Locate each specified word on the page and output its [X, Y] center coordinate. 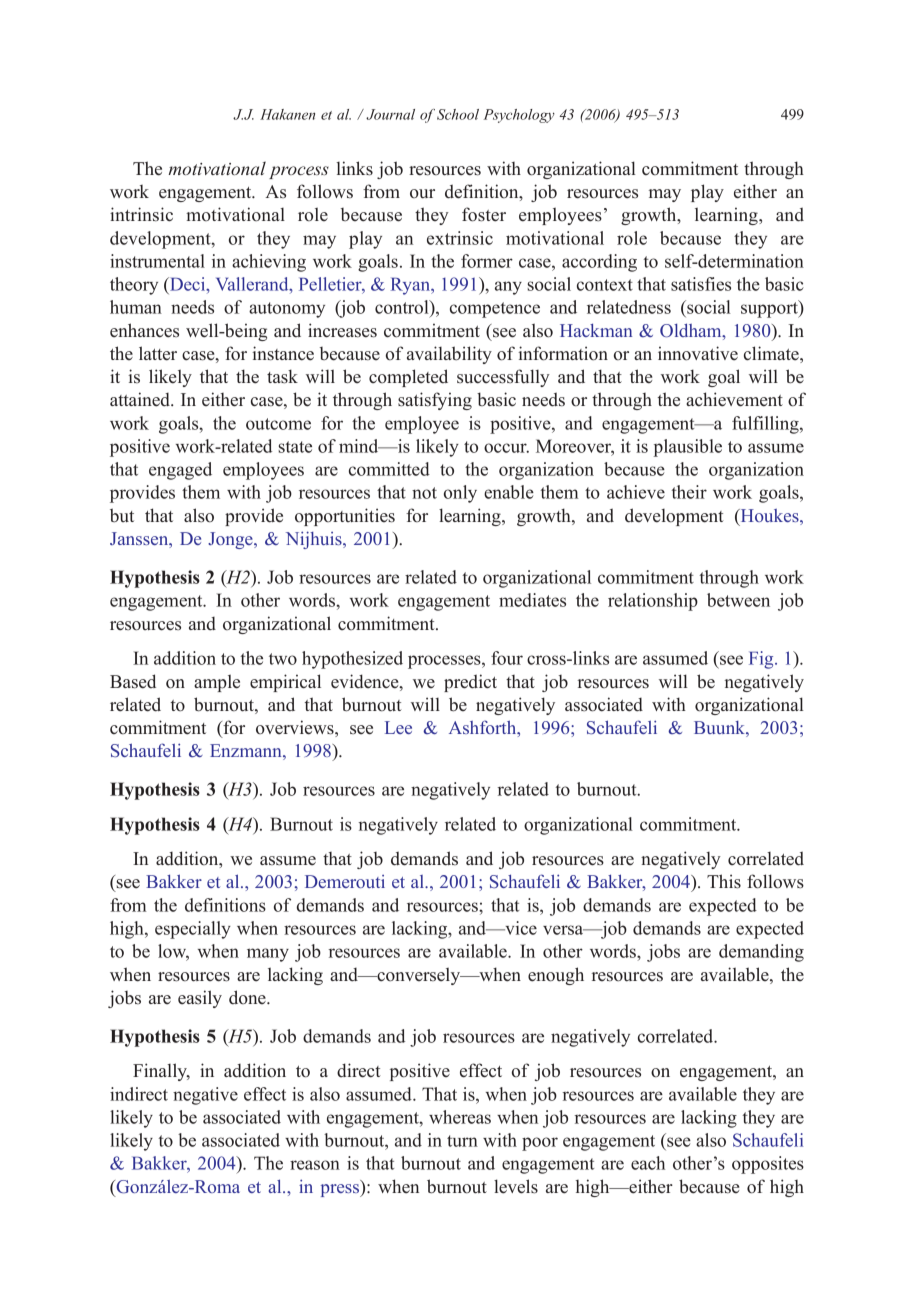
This [724, 881]
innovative [698, 353]
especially [193, 930]
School [458, 114]
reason [315, 1165]
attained [141, 399]
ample [217, 683]
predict [470, 683]
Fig [762, 660]
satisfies [701, 284]
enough [556, 976]
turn [462, 1141]
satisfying [435, 401]
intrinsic [141, 214]
